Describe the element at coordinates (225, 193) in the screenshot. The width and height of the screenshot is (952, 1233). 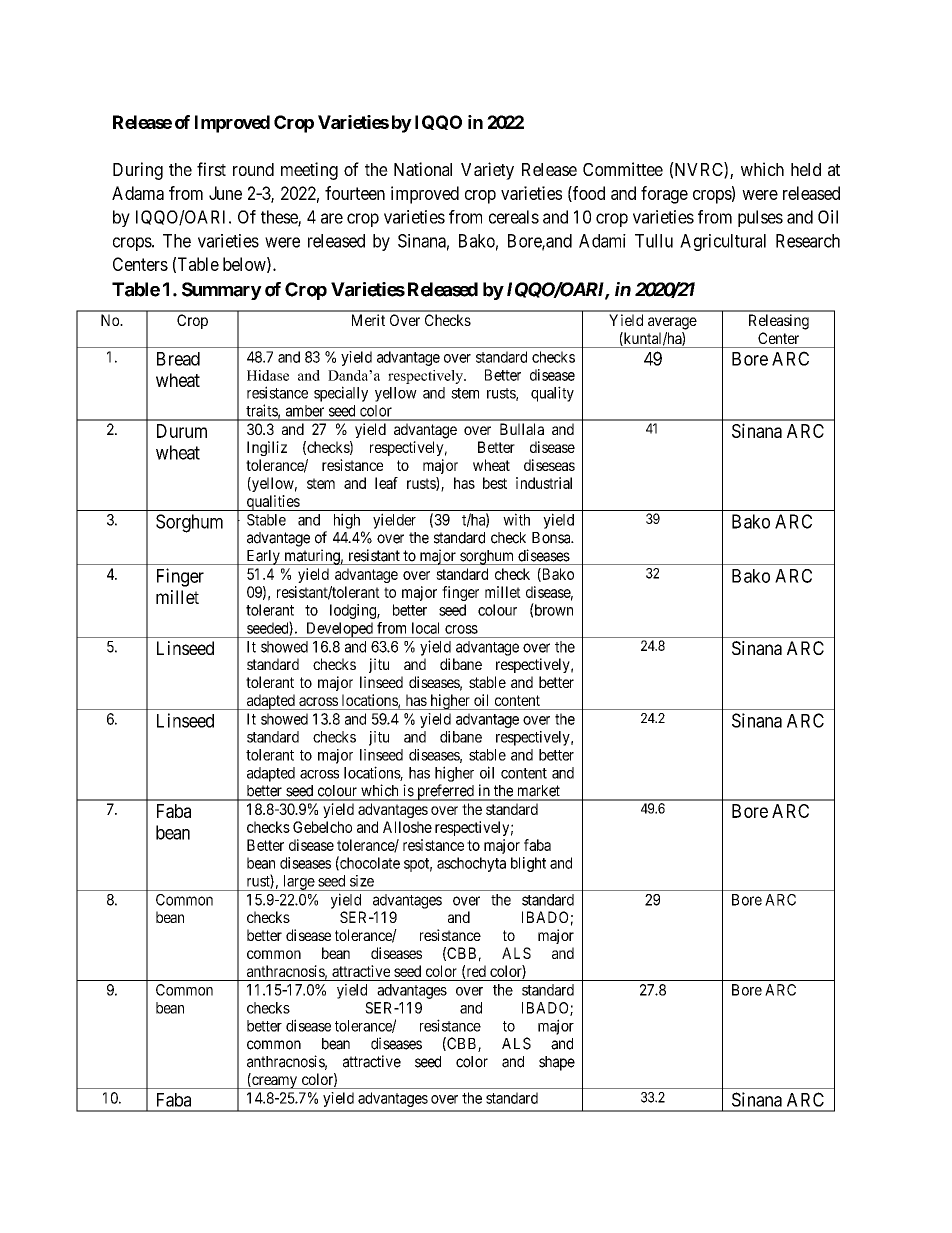
I see `June` at that location.
